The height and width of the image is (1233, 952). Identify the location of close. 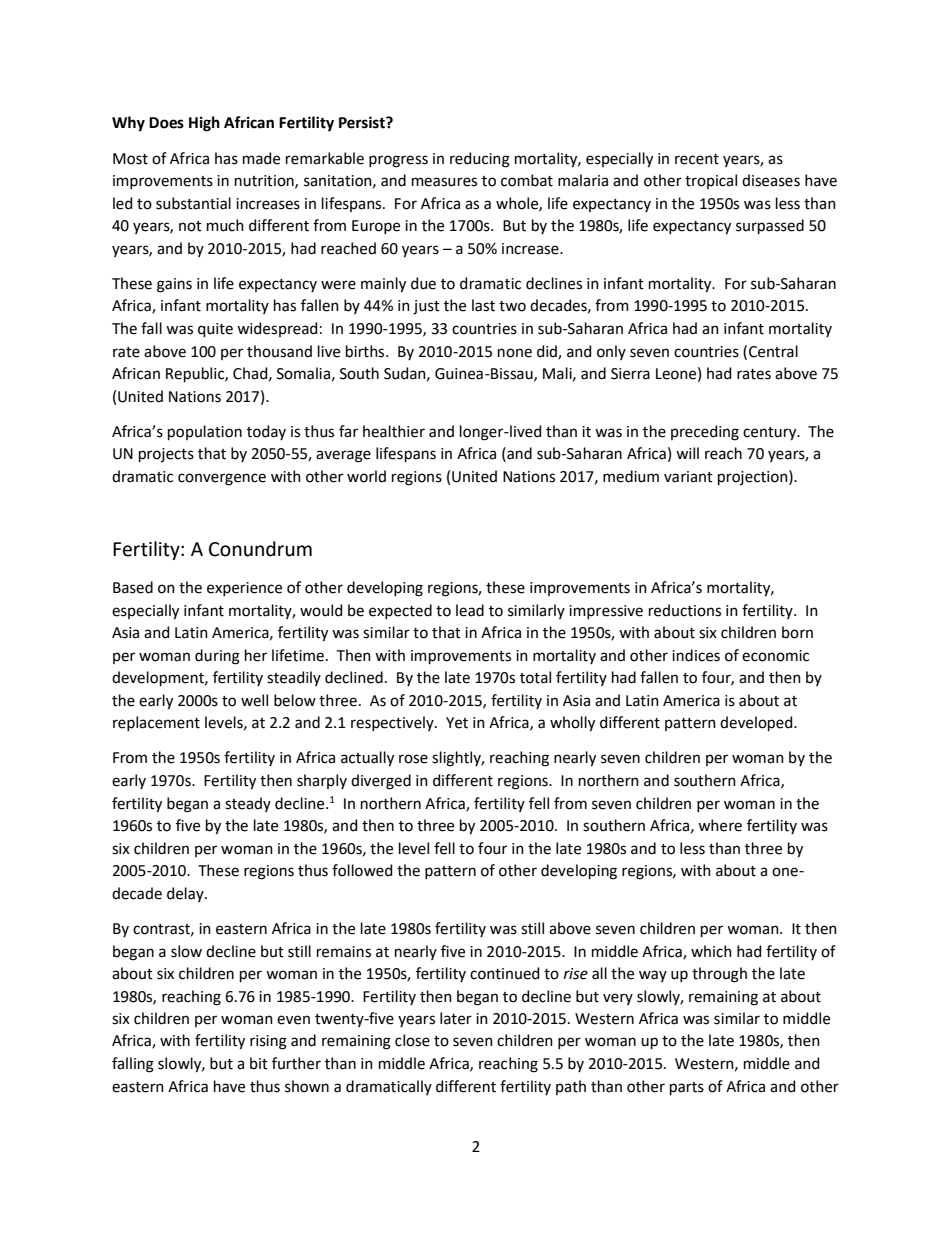
(412, 1040).
